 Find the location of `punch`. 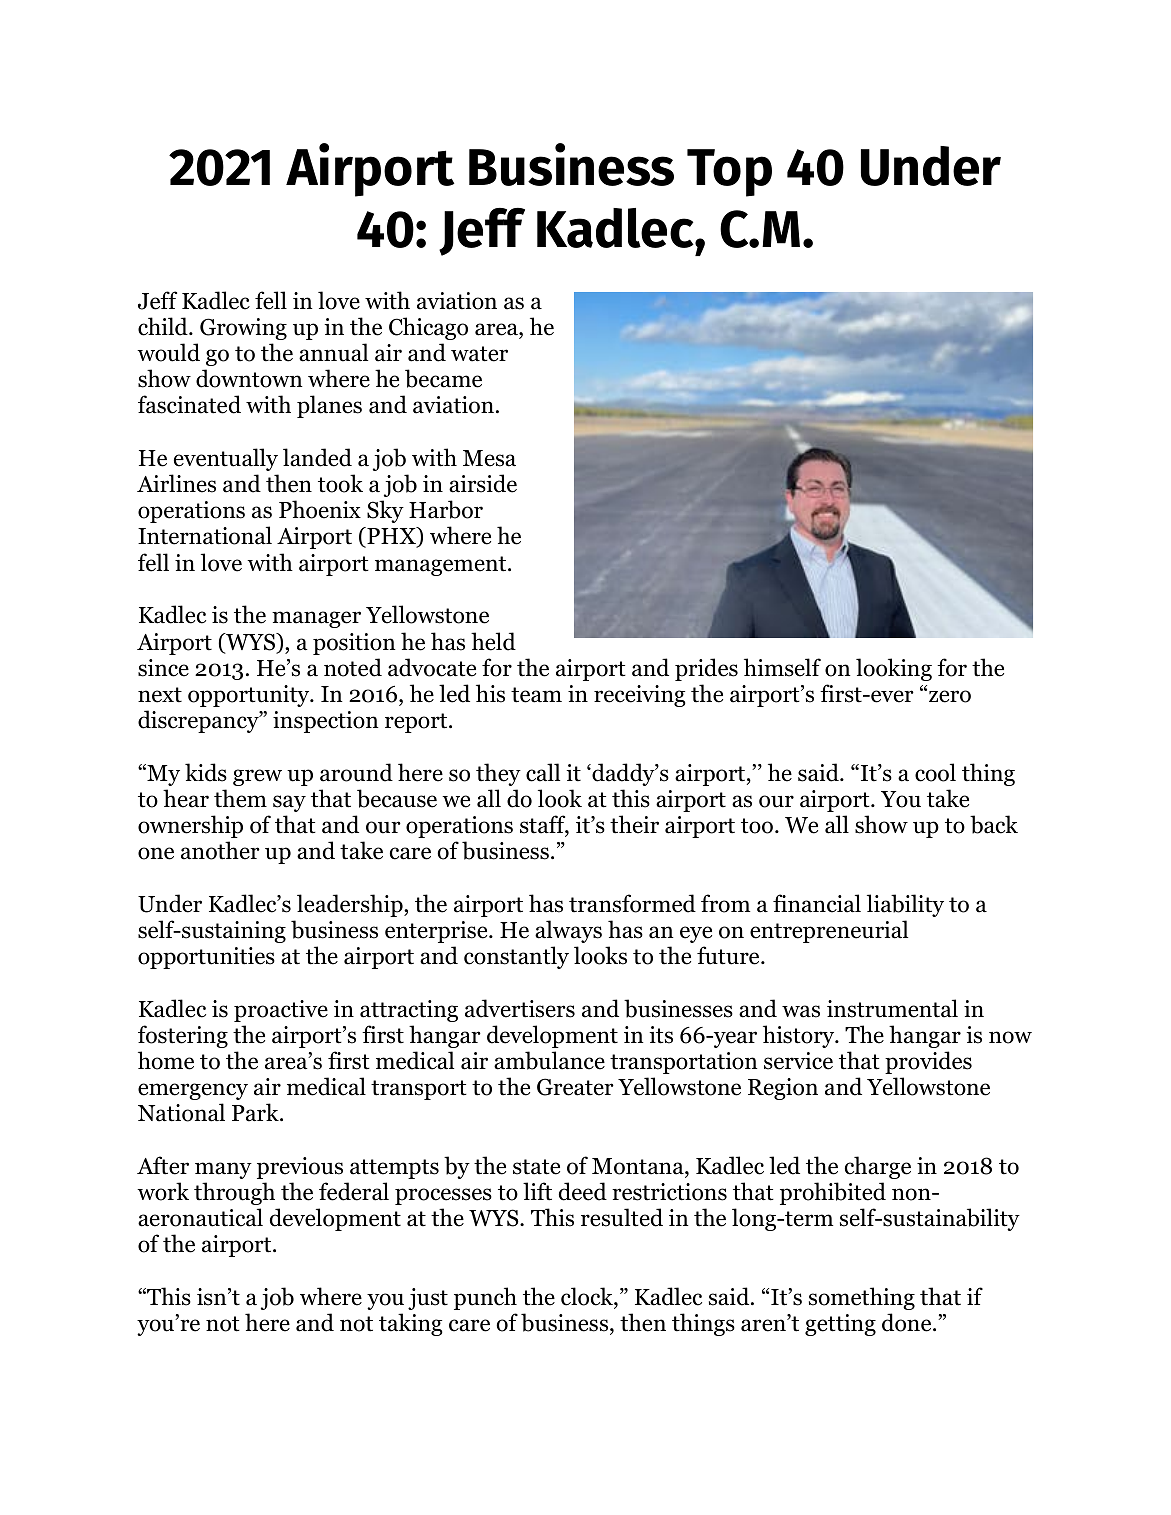

punch is located at coordinates (485, 1298).
